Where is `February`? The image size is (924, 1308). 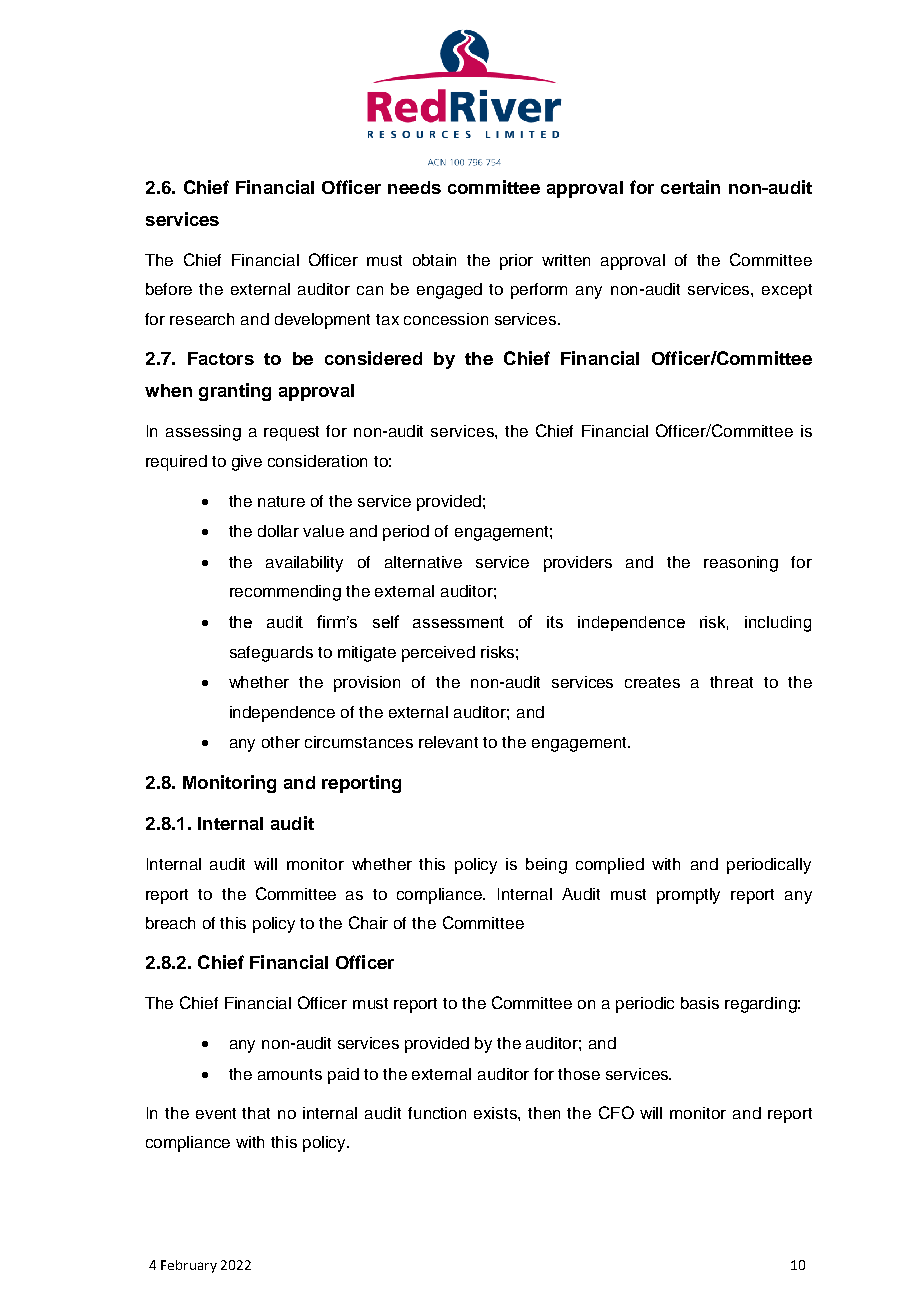 February is located at coordinates (189, 1266).
